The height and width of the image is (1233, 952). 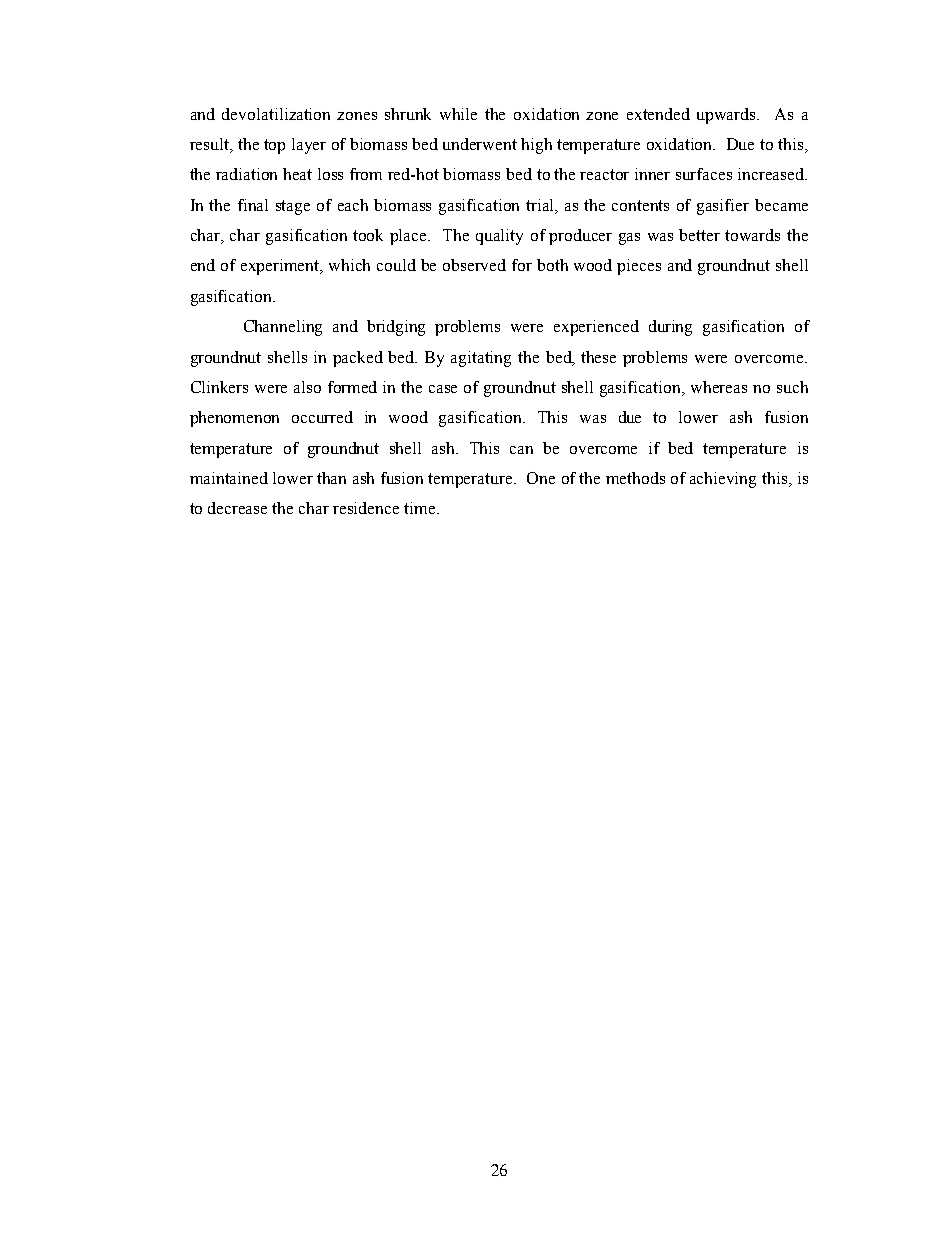 I want to click on gasifier, so click(x=723, y=207).
